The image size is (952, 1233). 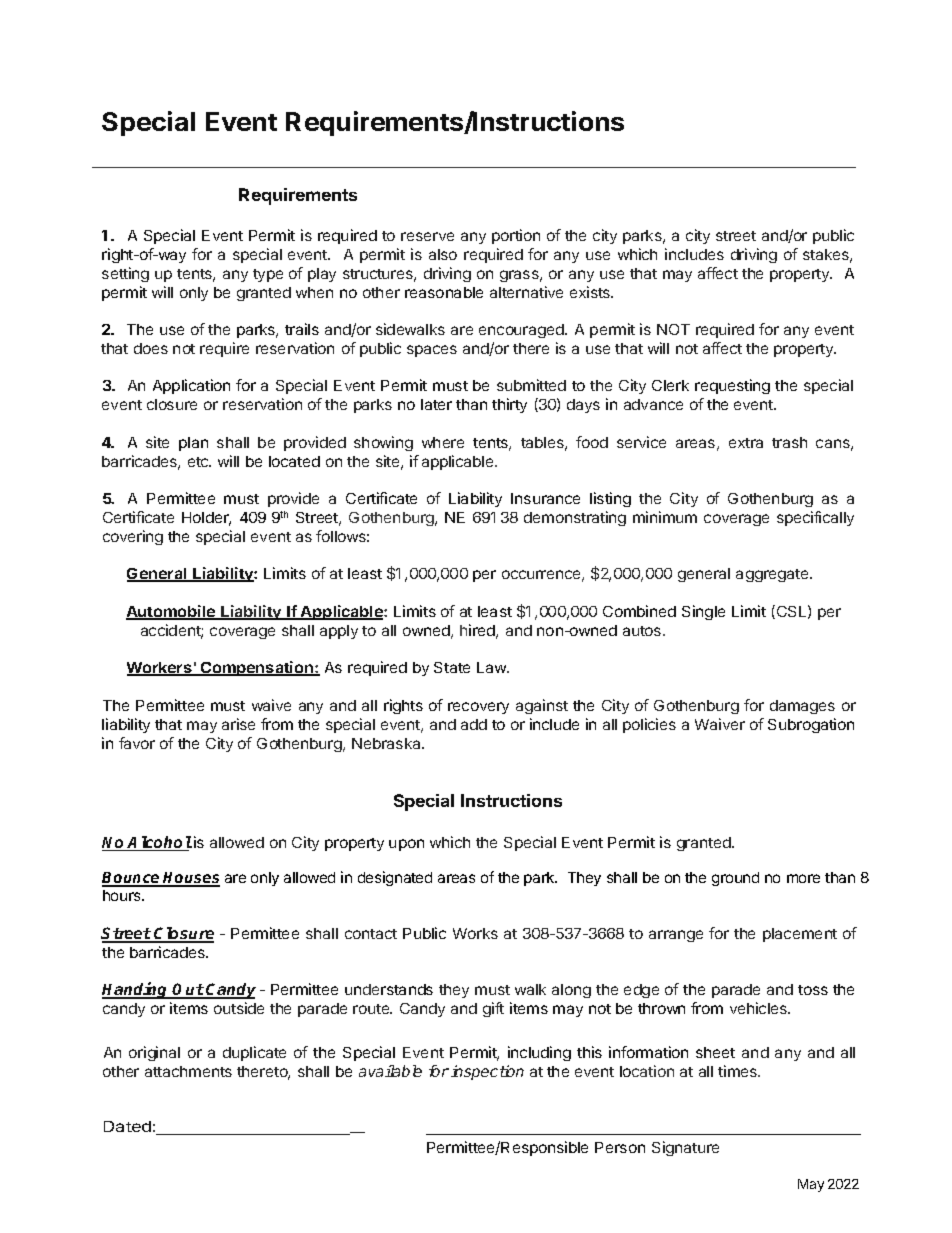 What do you see at coordinates (268, 275) in the screenshot?
I see `type` at bounding box center [268, 275].
